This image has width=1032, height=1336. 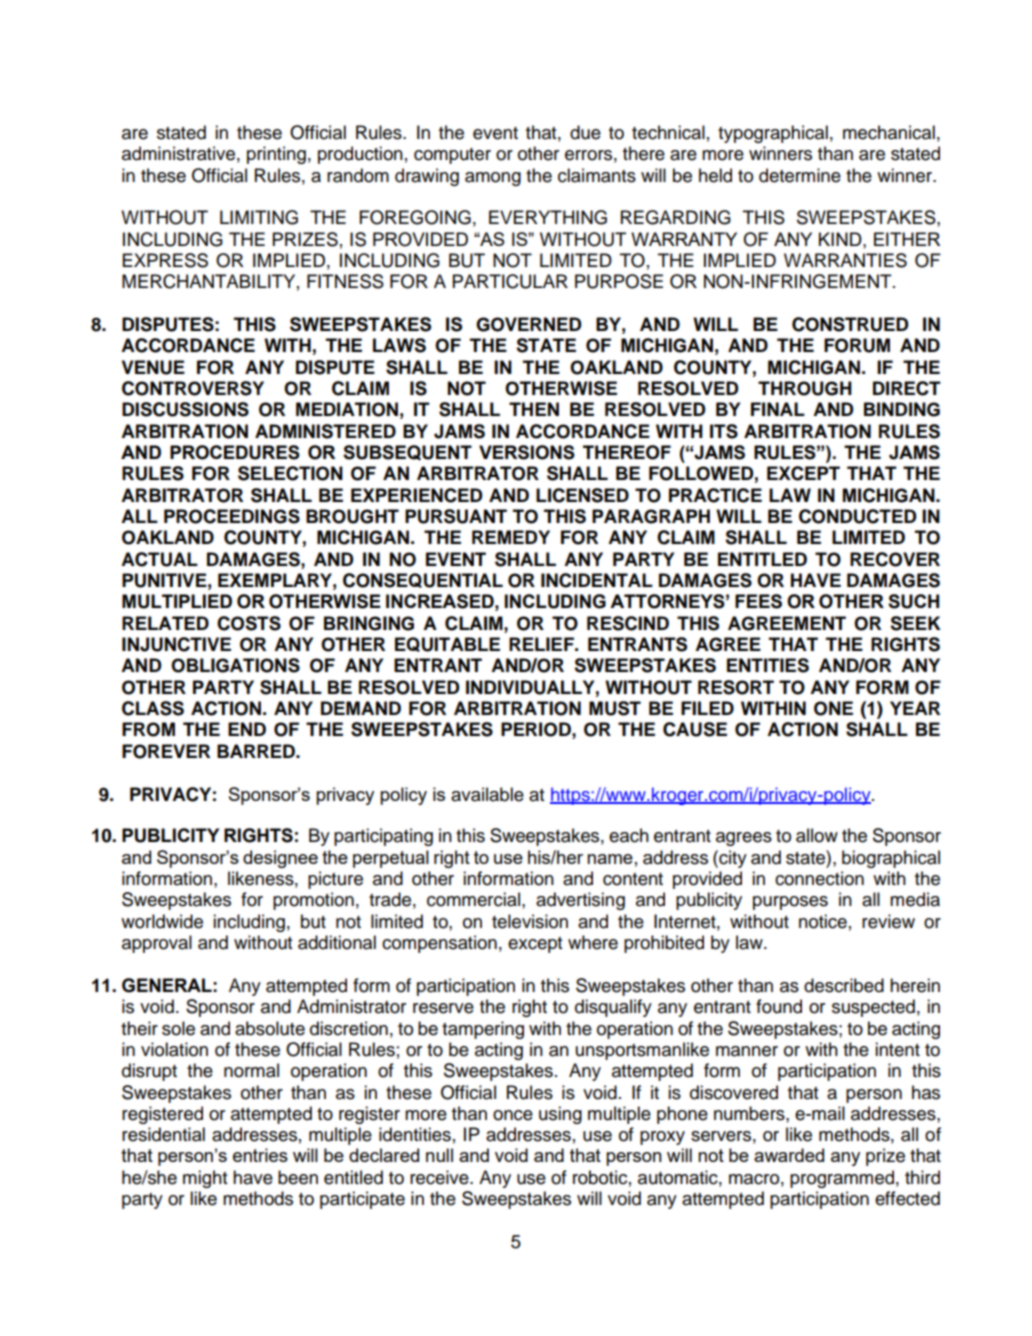 What do you see at coordinates (534, 409) in the image?
I see `THEN` at bounding box center [534, 409].
